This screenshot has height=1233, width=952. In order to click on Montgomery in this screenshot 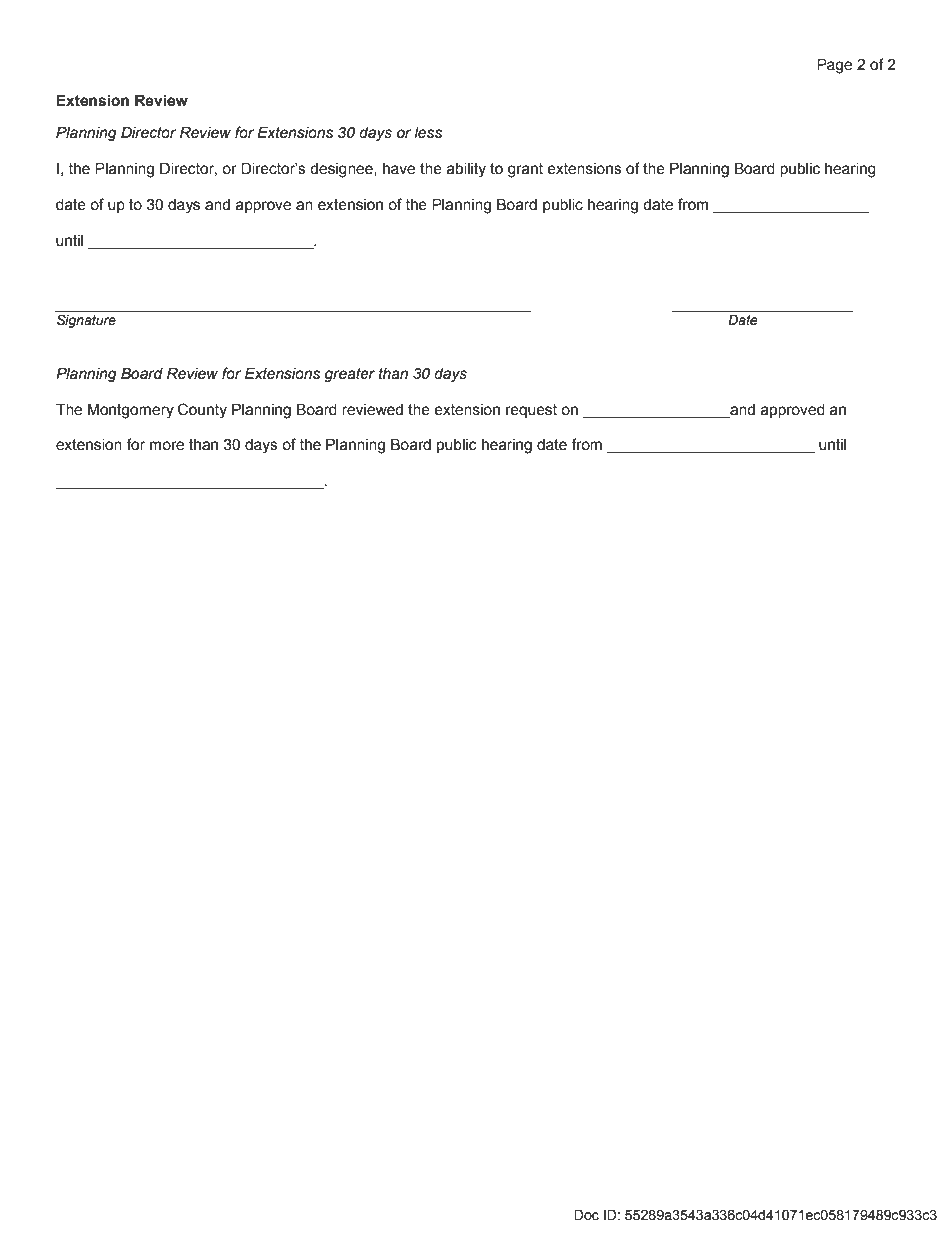, I will do `click(131, 411)`.
